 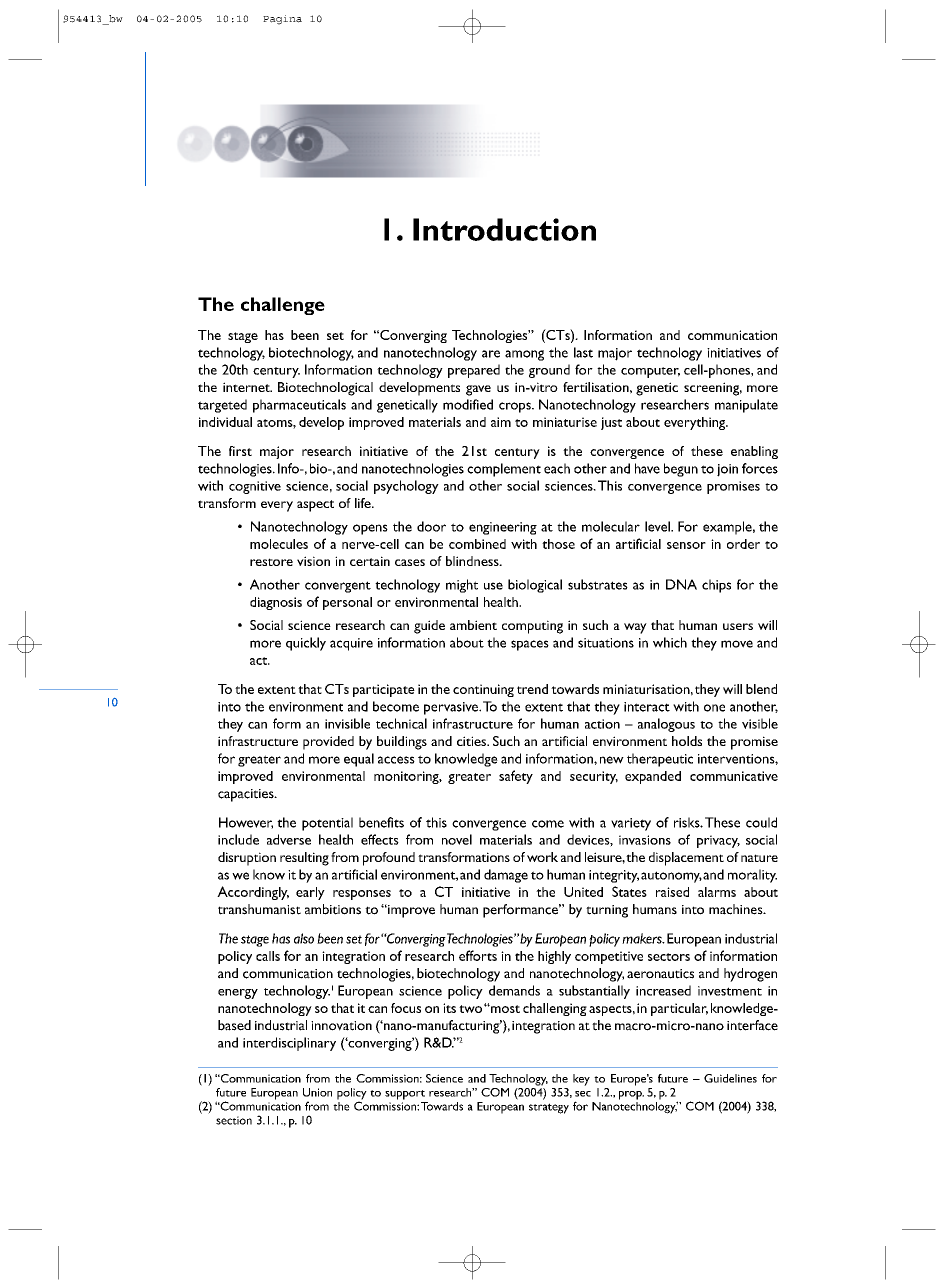 What do you see at coordinates (317, 1092) in the document?
I see `Union` at bounding box center [317, 1092].
